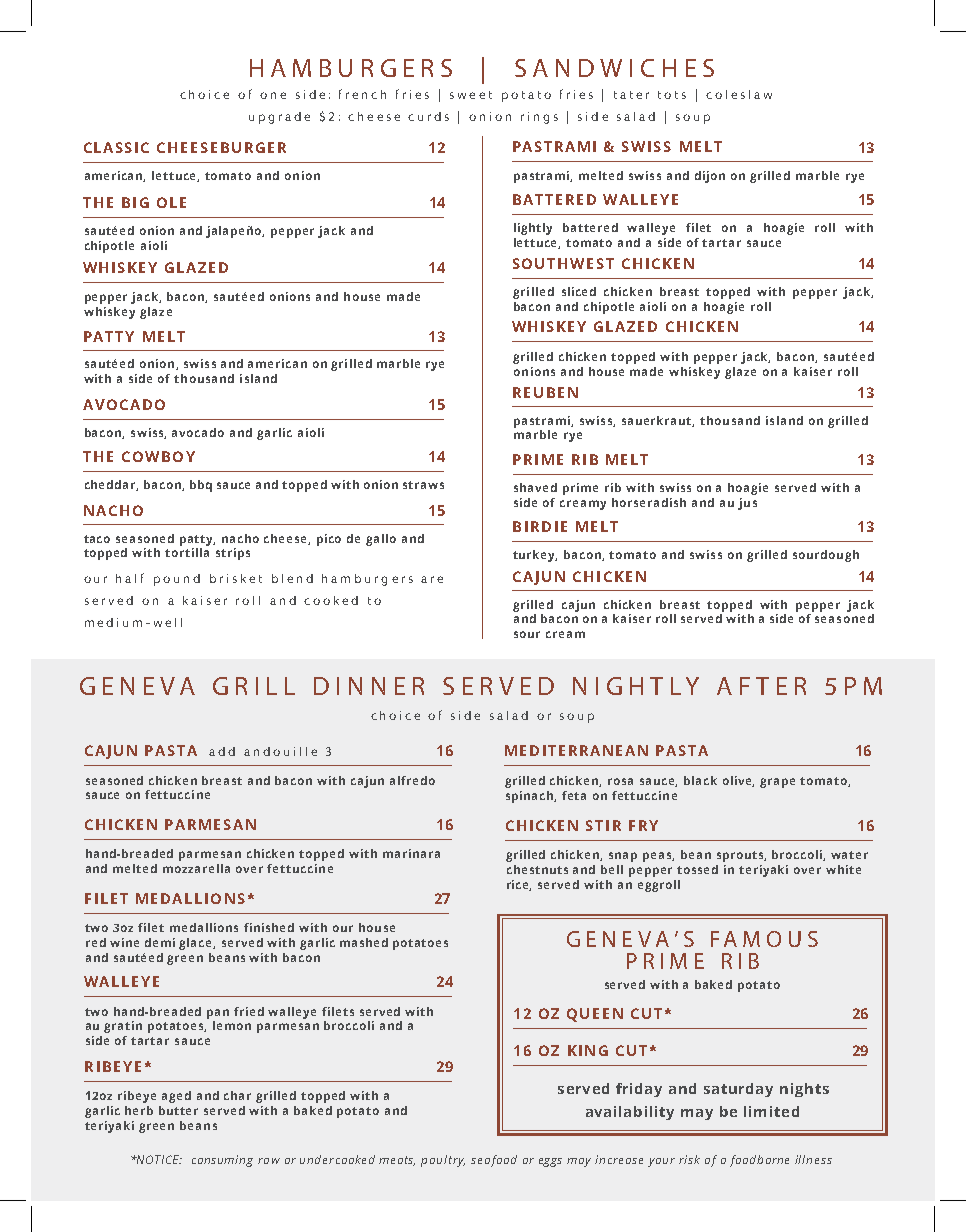  Describe the element at coordinates (471, 95) in the image. I see `sweet` at that location.
